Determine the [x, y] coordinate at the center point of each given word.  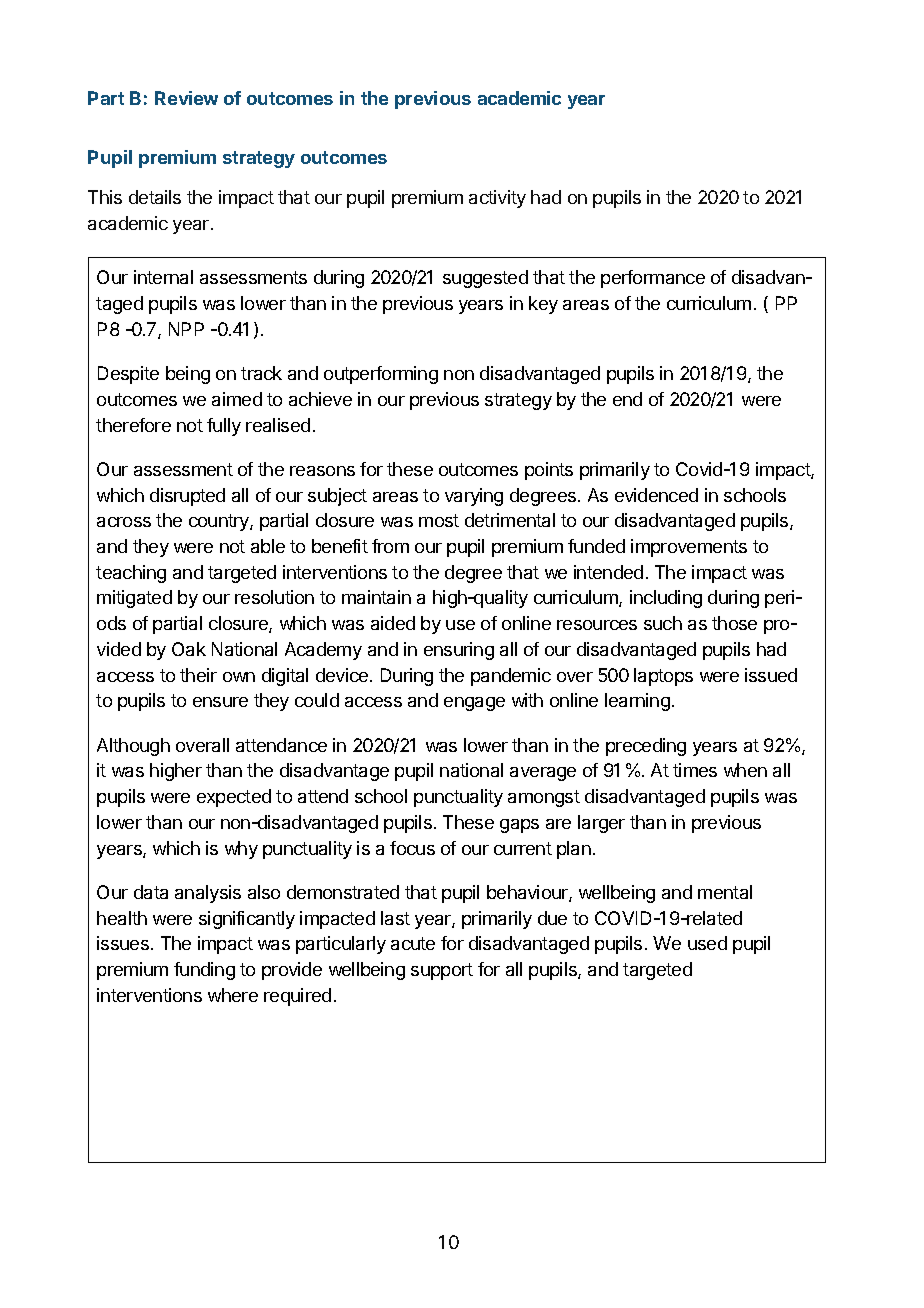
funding [204, 971]
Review [186, 98]
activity [497, 199]
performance [653, 279]
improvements [689, 548]
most [439, 520]
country [220, 522]
